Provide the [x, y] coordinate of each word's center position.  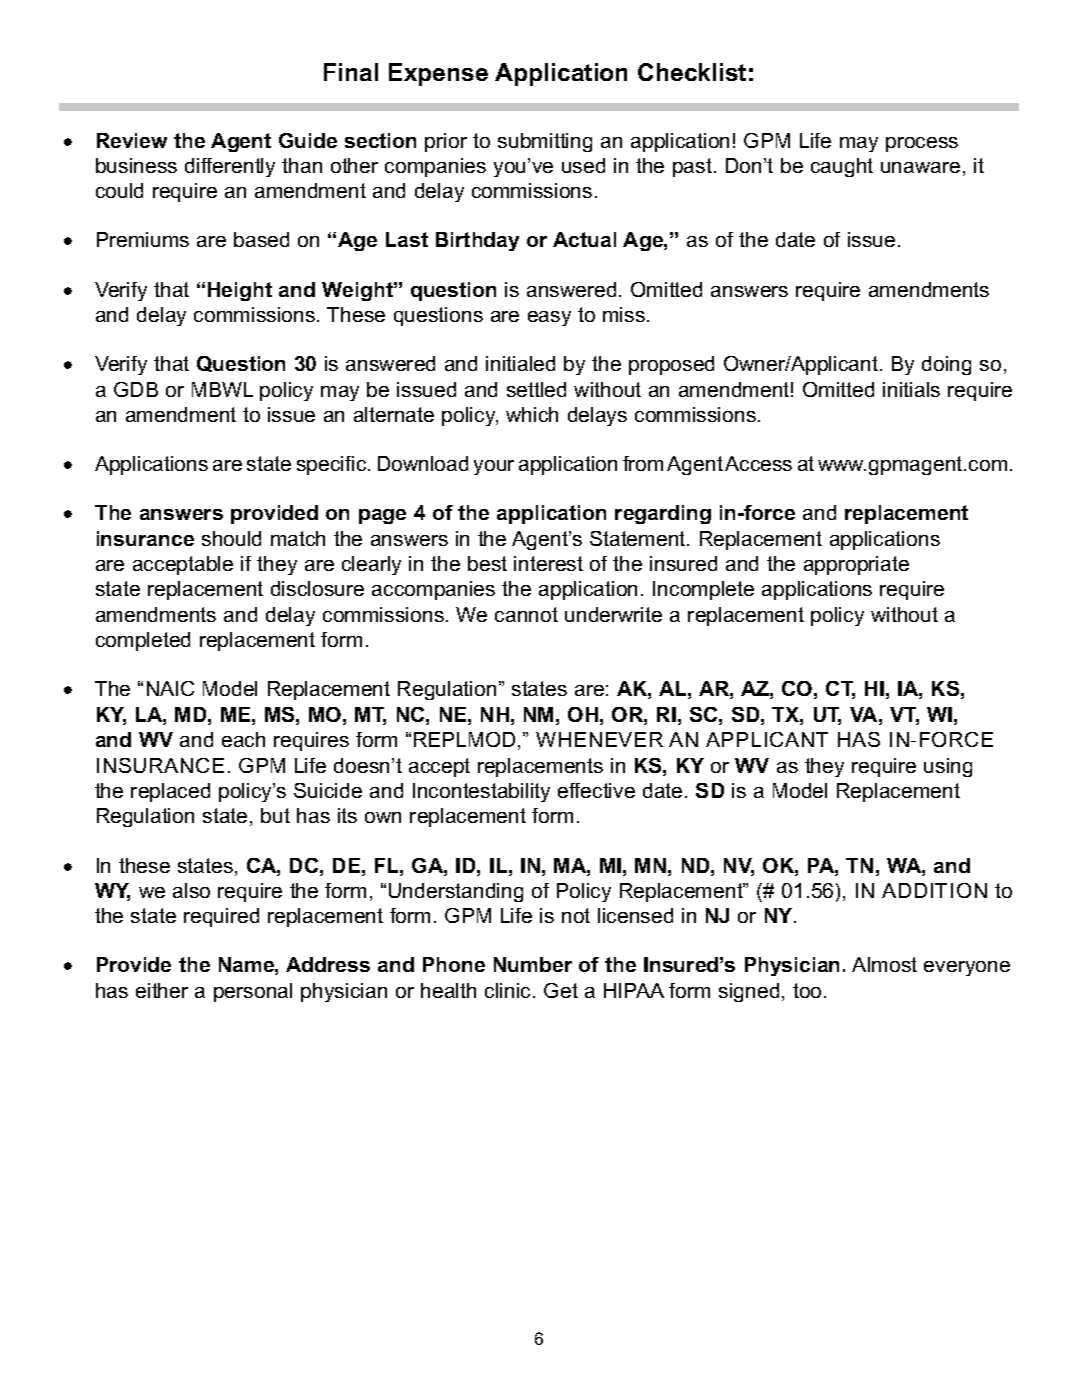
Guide [308, 140]
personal [253, 992]
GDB [136, 389]
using [948, 767]
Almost [884, 964]
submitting [545, 142]
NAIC [170, 688]
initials [911, 389]
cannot [526, 614]
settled [536, 389]
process [922, 144]
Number [533, 964]
